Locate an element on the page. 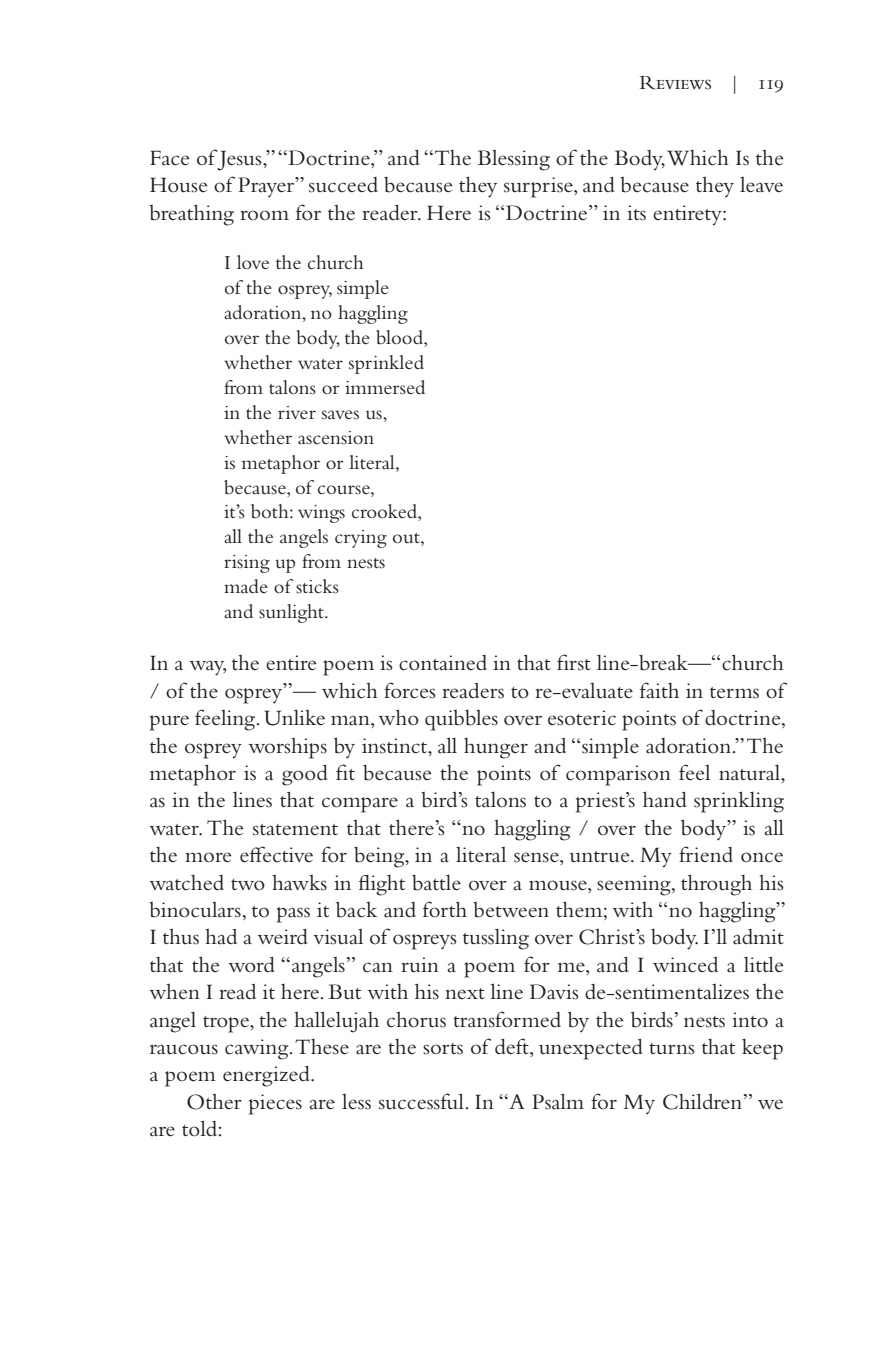  energized is located at coordinates (267, 1076).
